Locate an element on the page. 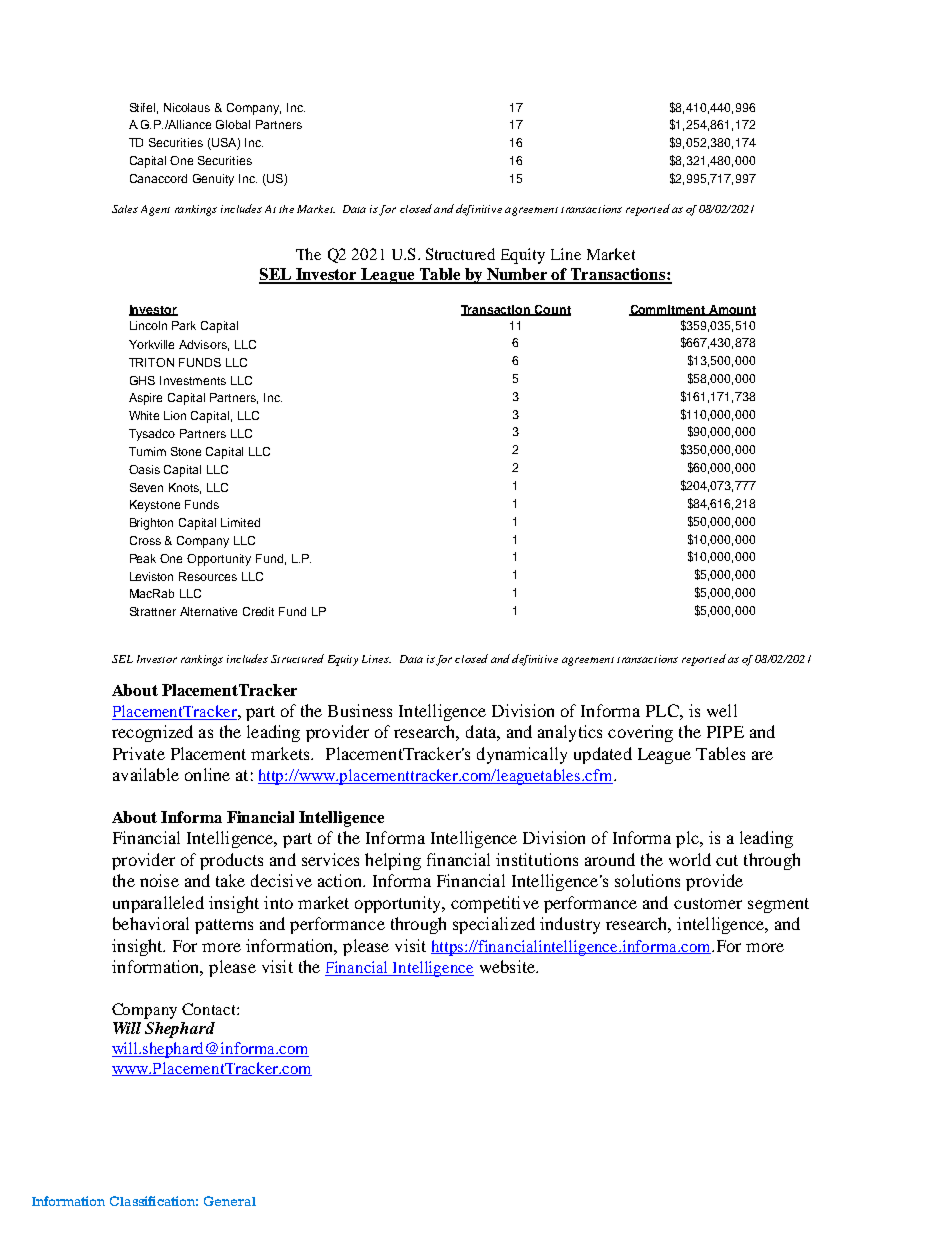 The image size is (952, 1233). website is located at coordinates (509, 966).
